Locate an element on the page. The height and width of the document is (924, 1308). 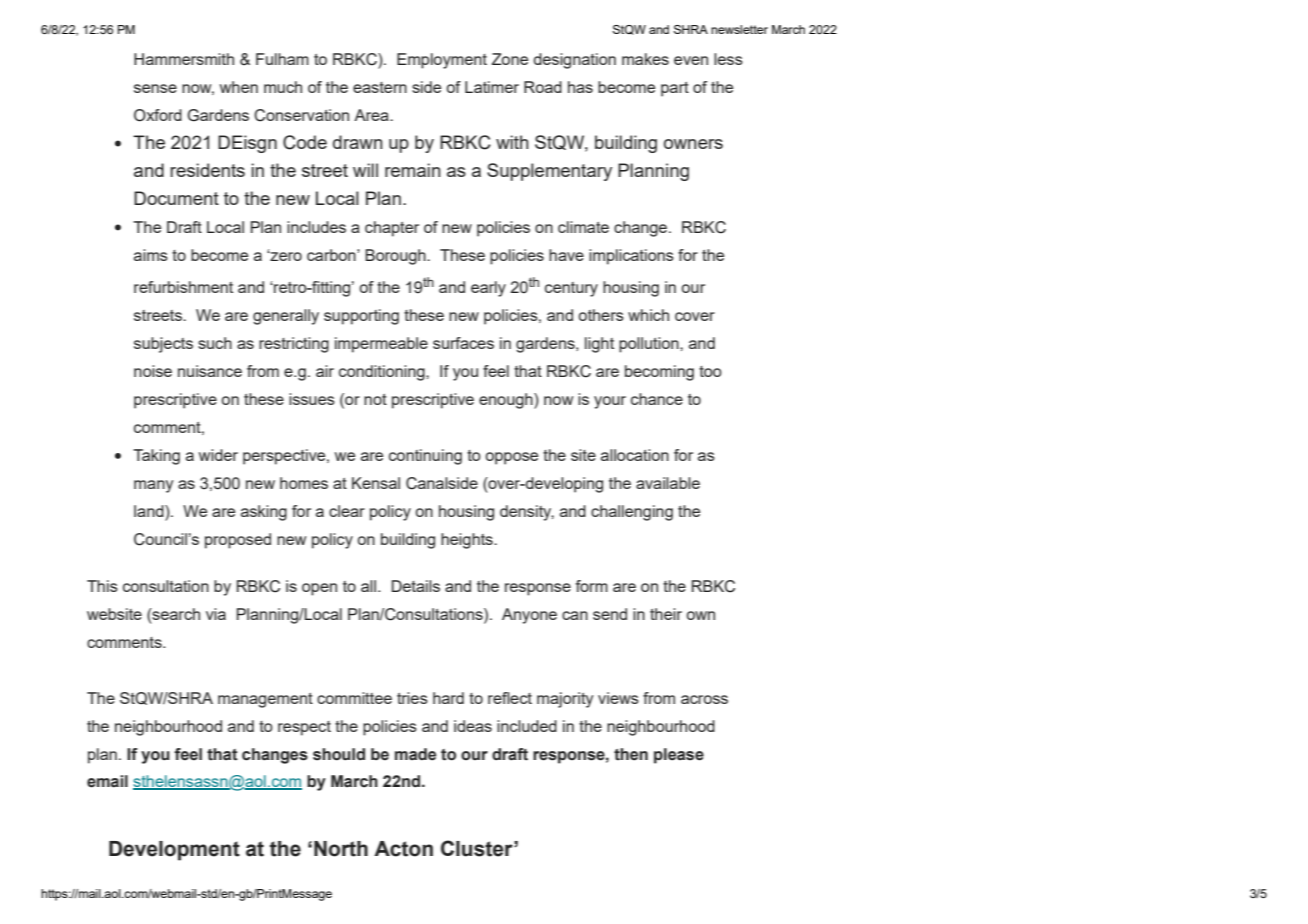
makes is located at coordinates (645, 59).
